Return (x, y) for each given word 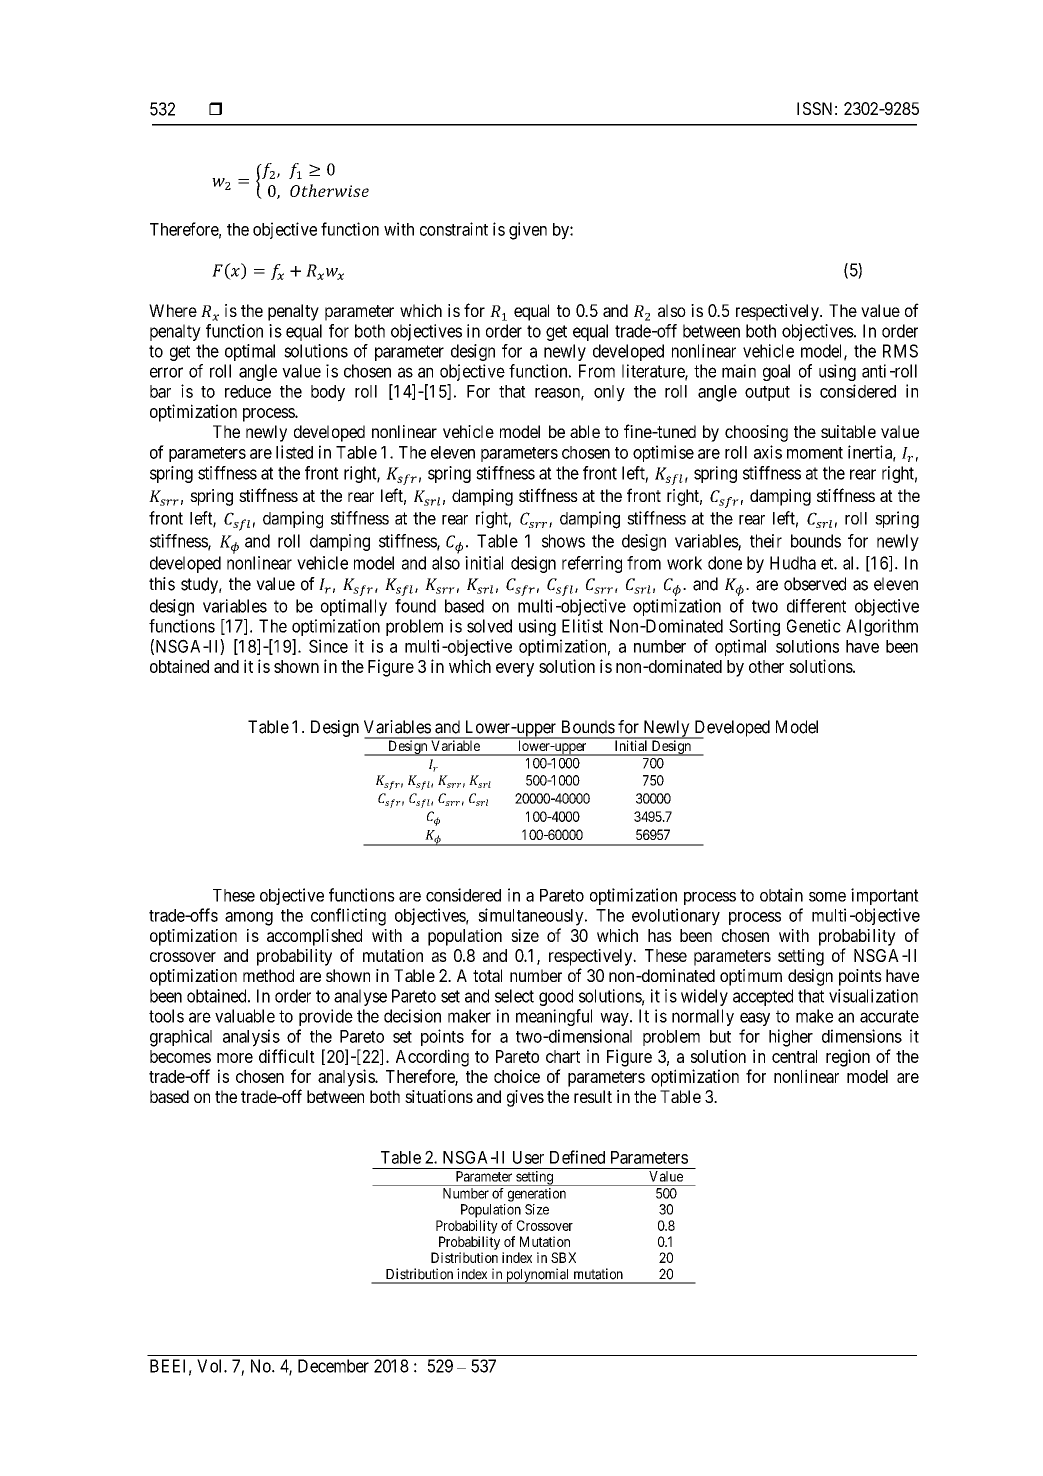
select (514, 996)
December (333, 1366)
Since (328, 646)
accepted (763, 997)
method (268, 975)
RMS (900, 351)
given (528, 231)
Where (173, 310)
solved (489, 626)
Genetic (814, 626)
